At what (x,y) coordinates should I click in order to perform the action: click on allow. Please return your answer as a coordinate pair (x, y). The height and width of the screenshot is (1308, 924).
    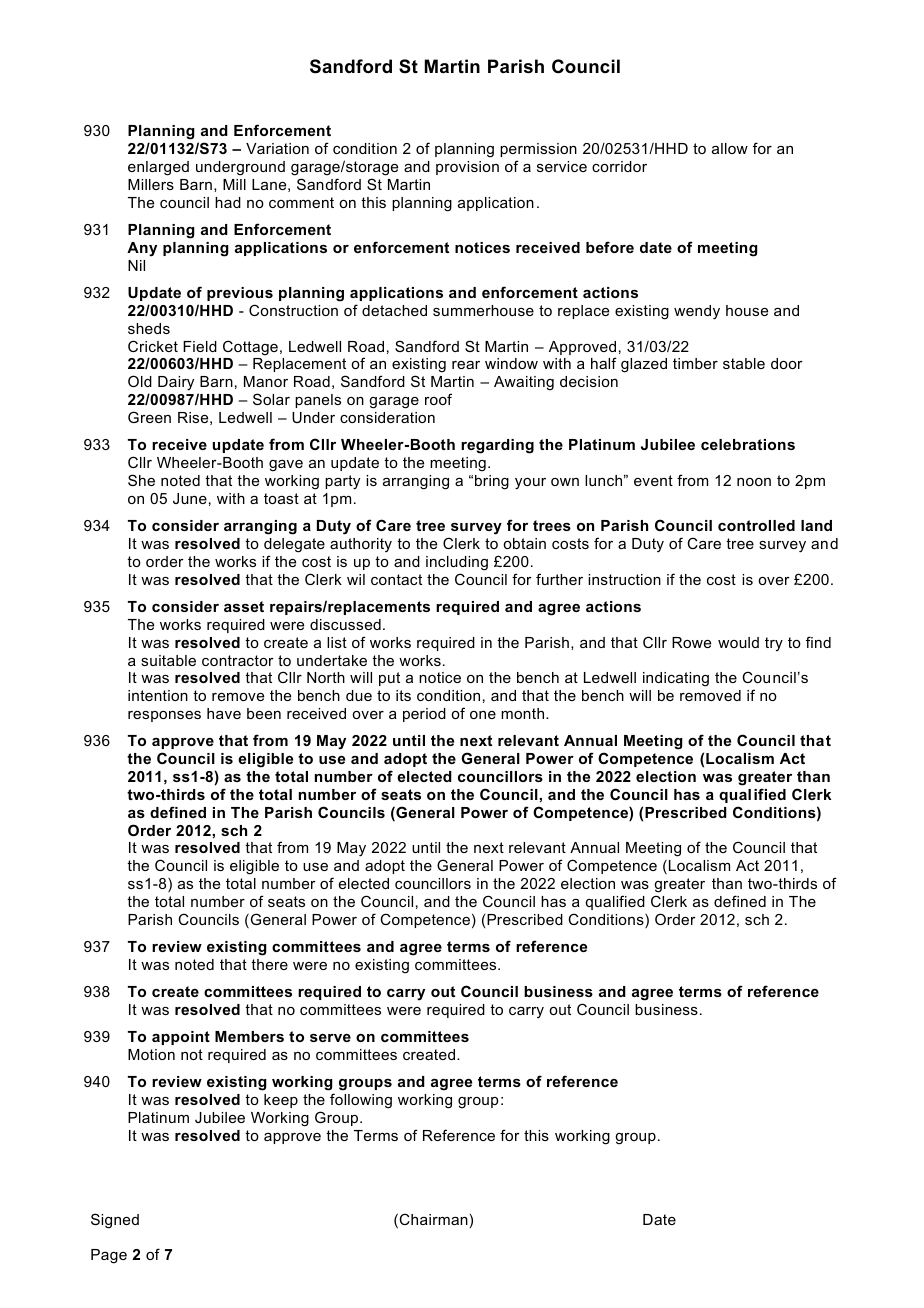
    Looking at the image, I should click on (730, 148).
